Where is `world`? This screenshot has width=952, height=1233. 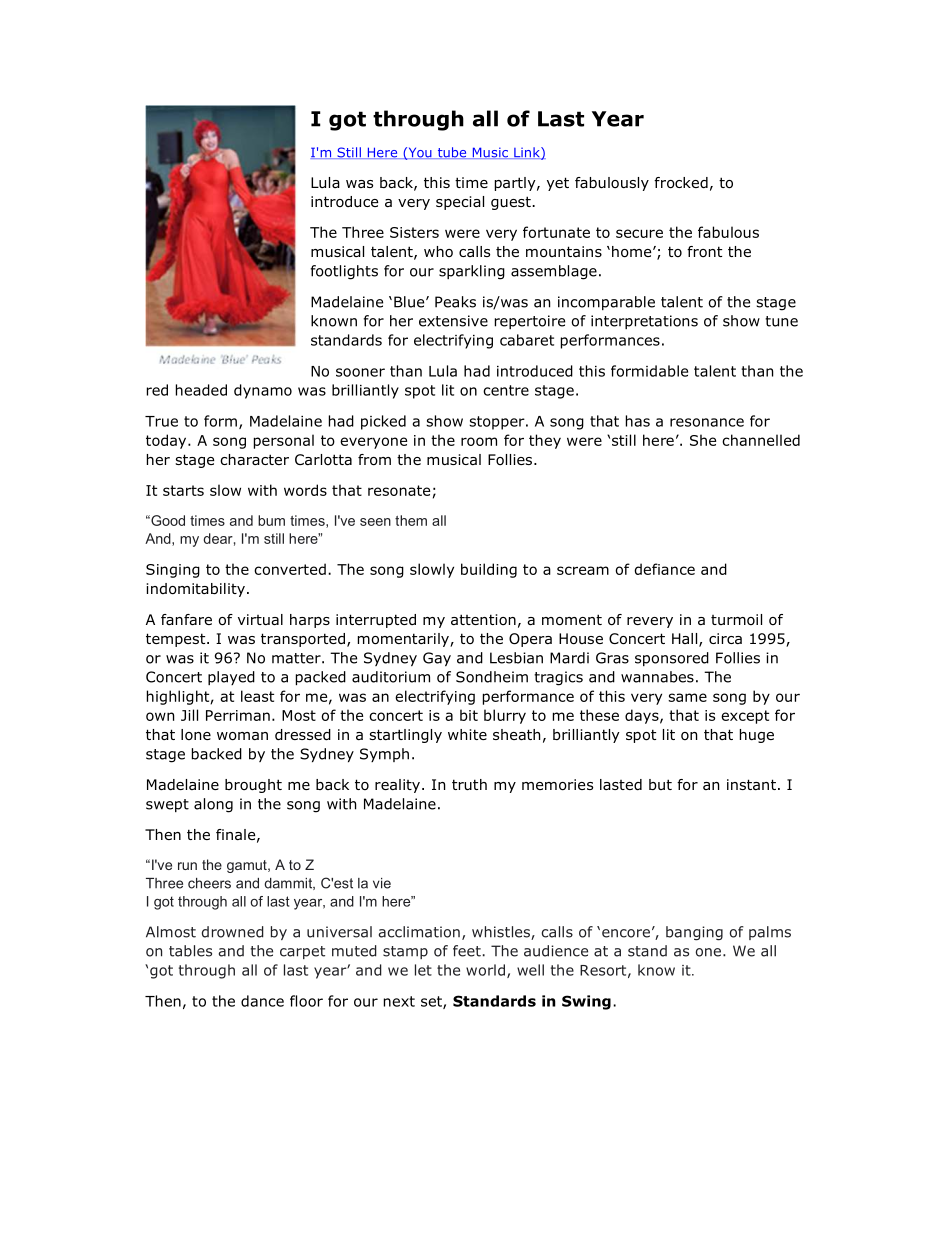 world is located at coordinates (485, 970).
